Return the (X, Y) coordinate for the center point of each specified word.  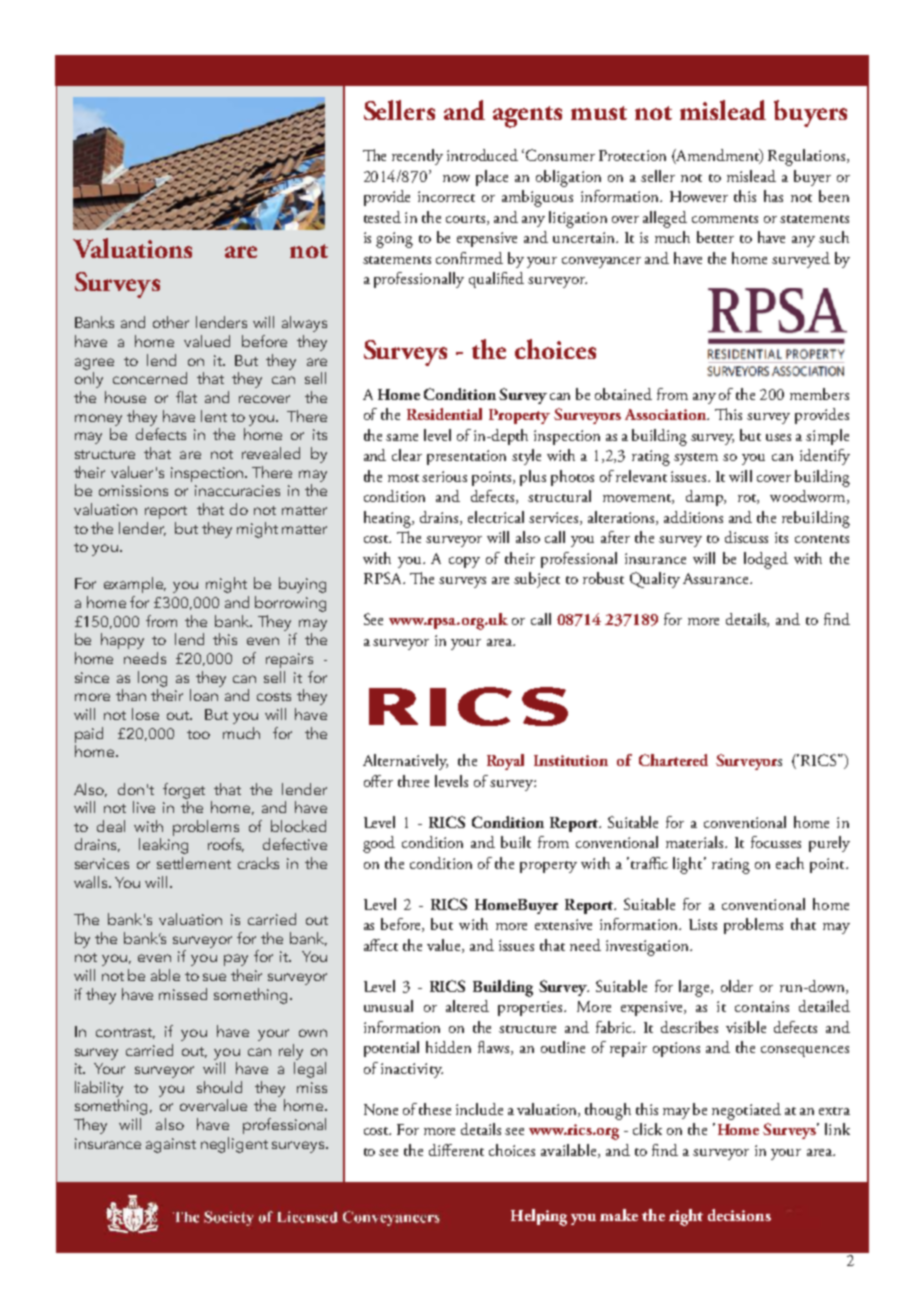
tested (382, 217)
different (456, 1150)
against (171, 1145)
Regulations (806, 157)
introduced (482, 155)
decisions (739, 1215)
